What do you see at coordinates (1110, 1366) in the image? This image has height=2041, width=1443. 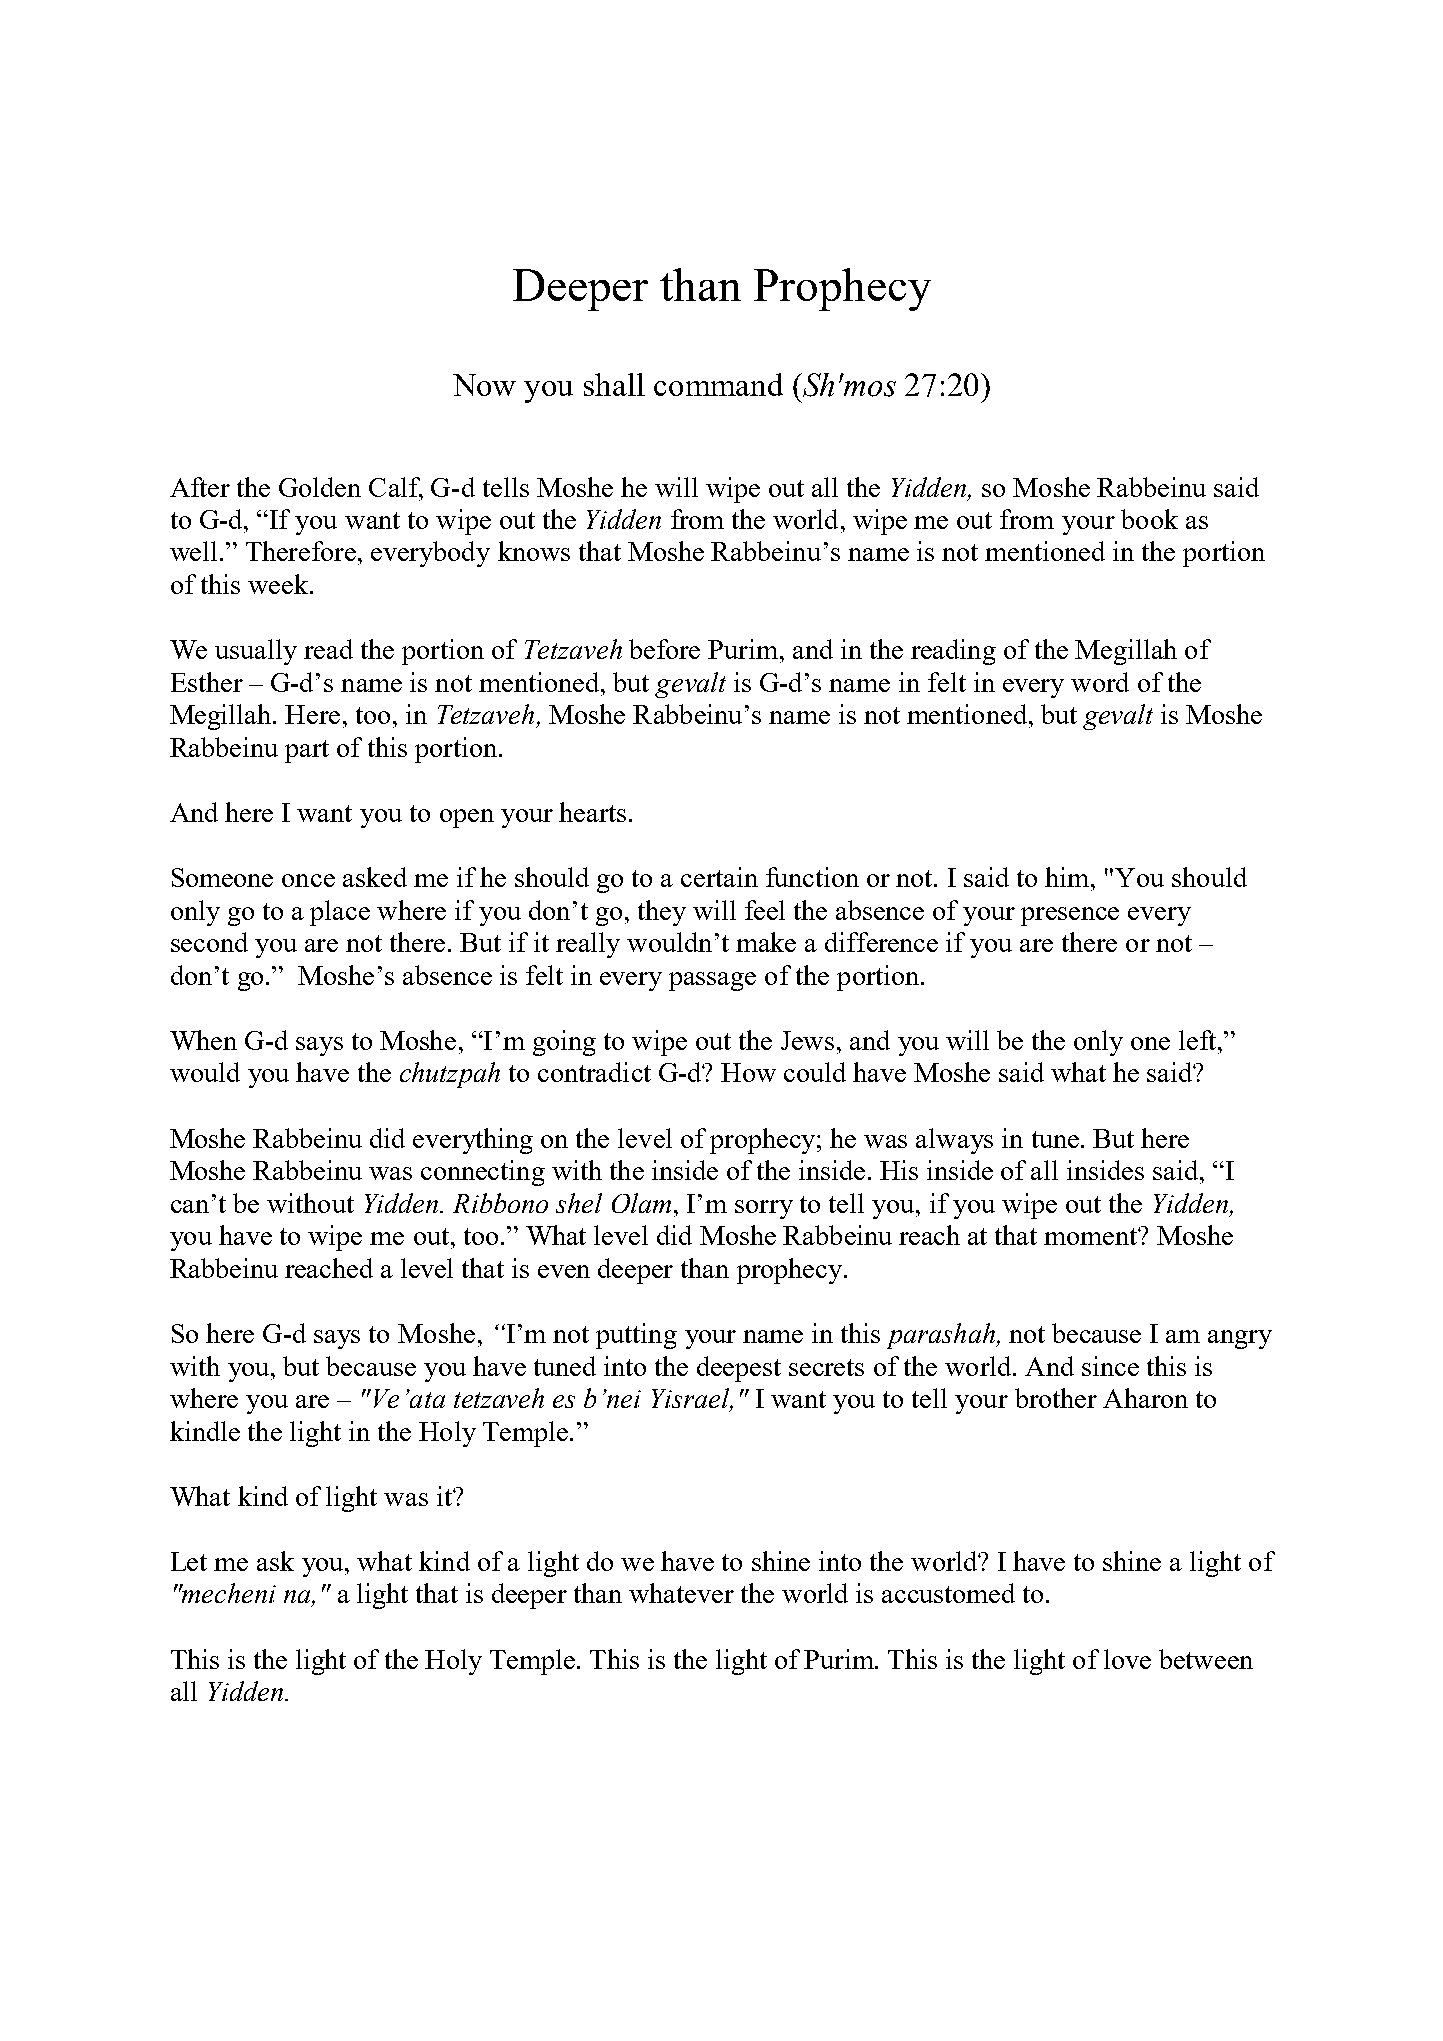 I see `since` at bounding box center [1110, 1366].
